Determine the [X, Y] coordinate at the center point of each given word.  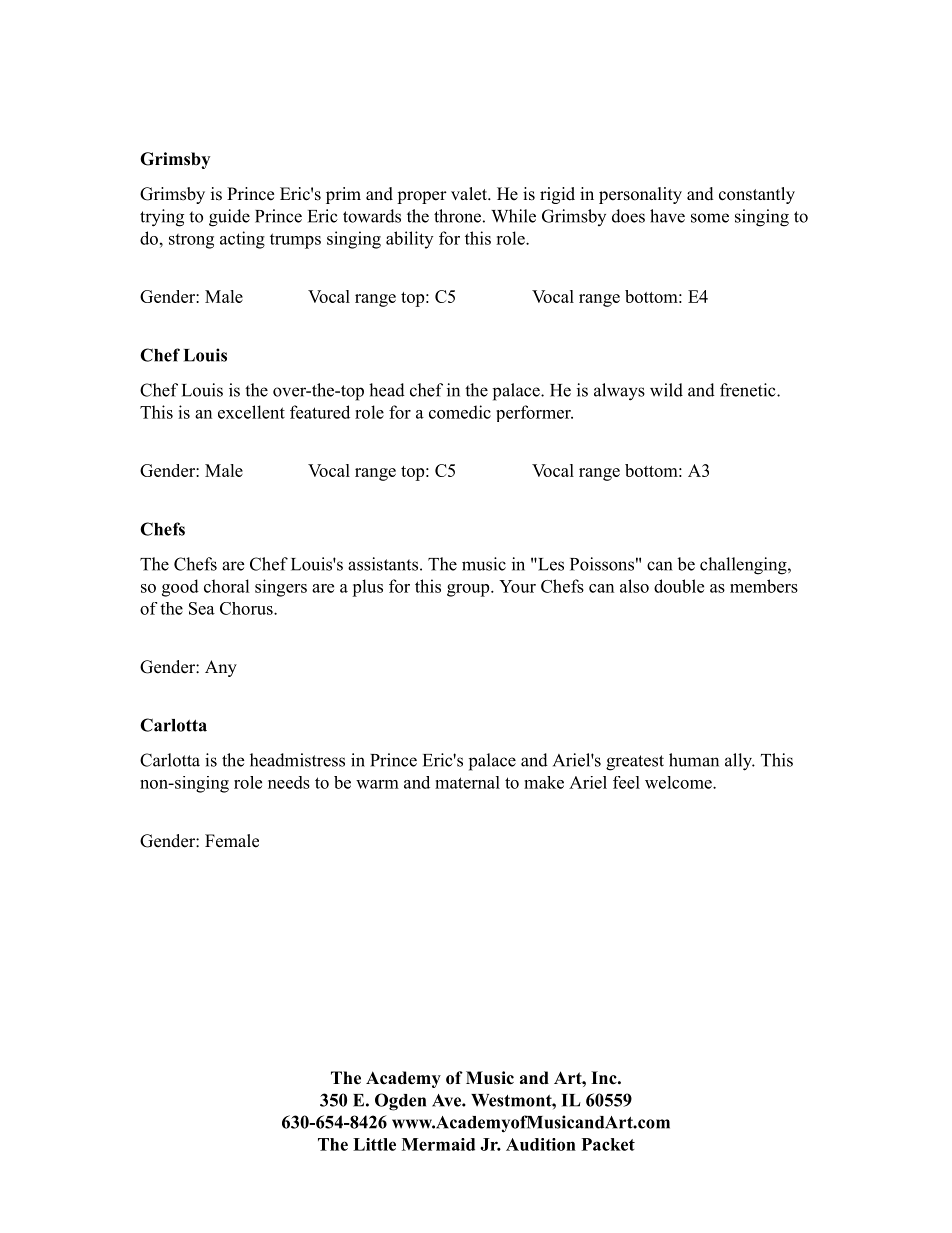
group [469, 590]
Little [374, 1144]
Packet [608, 1144]
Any [221, 668]
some [710, 218]
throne [457, 216]
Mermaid [438, 1144]
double [679, 586]
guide [229, 218]
